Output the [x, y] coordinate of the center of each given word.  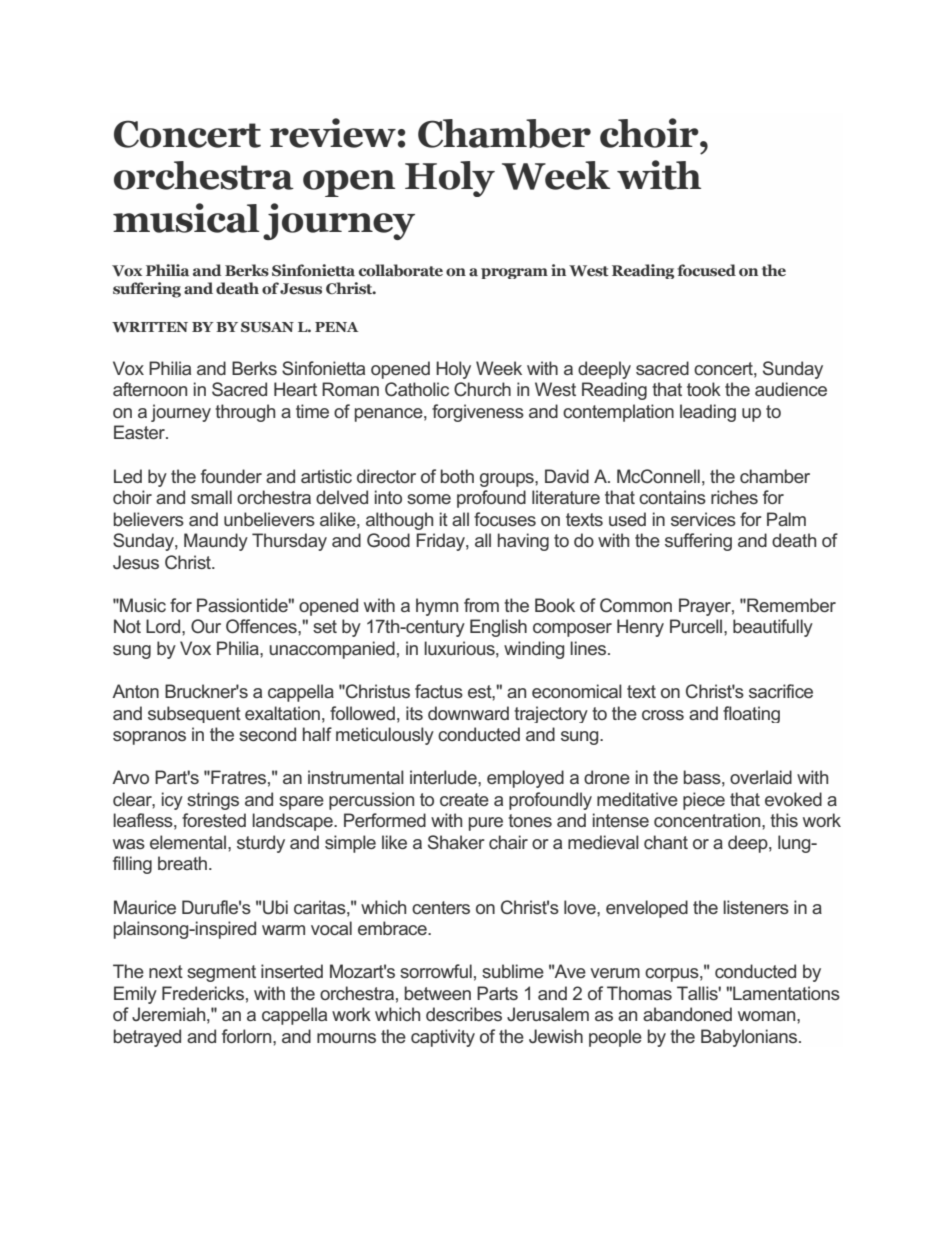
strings [213, 801]
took [704, 389]
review [333, 133]
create [464, 799]
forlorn [248, 1036]
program [514, 273]
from [481, 605]
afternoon [150, 389]
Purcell [697, 626]
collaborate [401, 270]
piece [704, 801]
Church [482, 389]
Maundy [216, 542]
